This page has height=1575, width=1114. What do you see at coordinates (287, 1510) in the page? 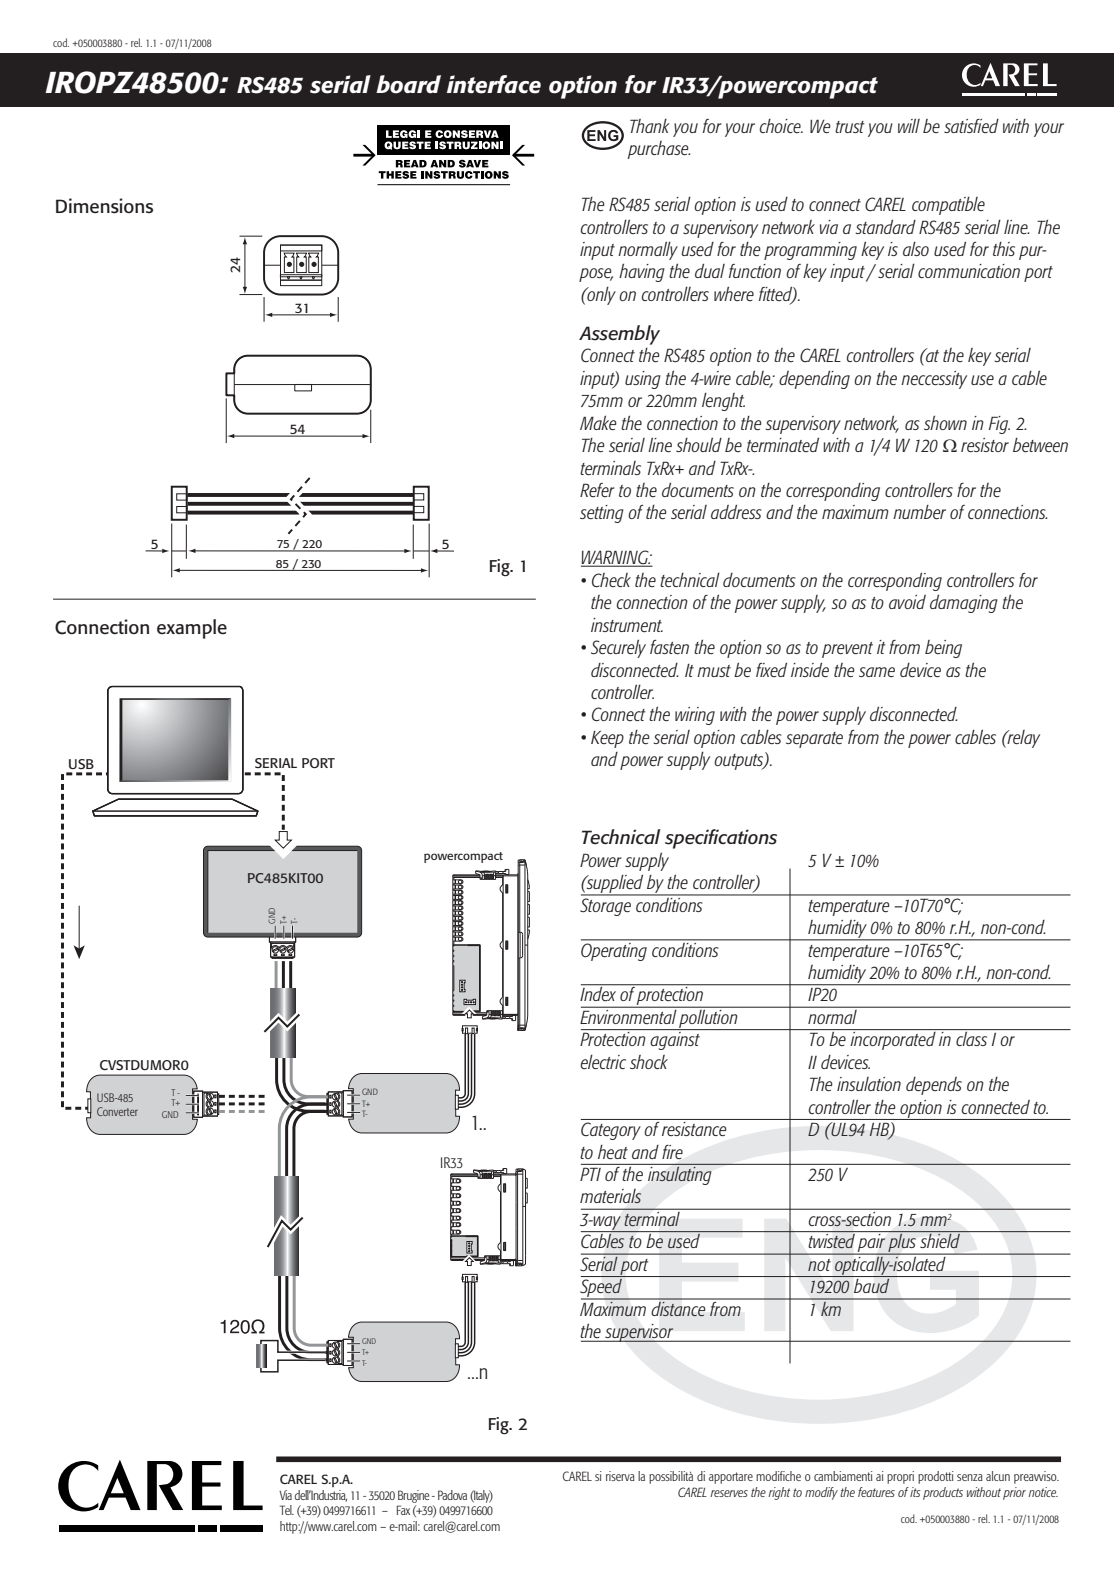
I see `Tel` at bounding box center [287, 1510].
